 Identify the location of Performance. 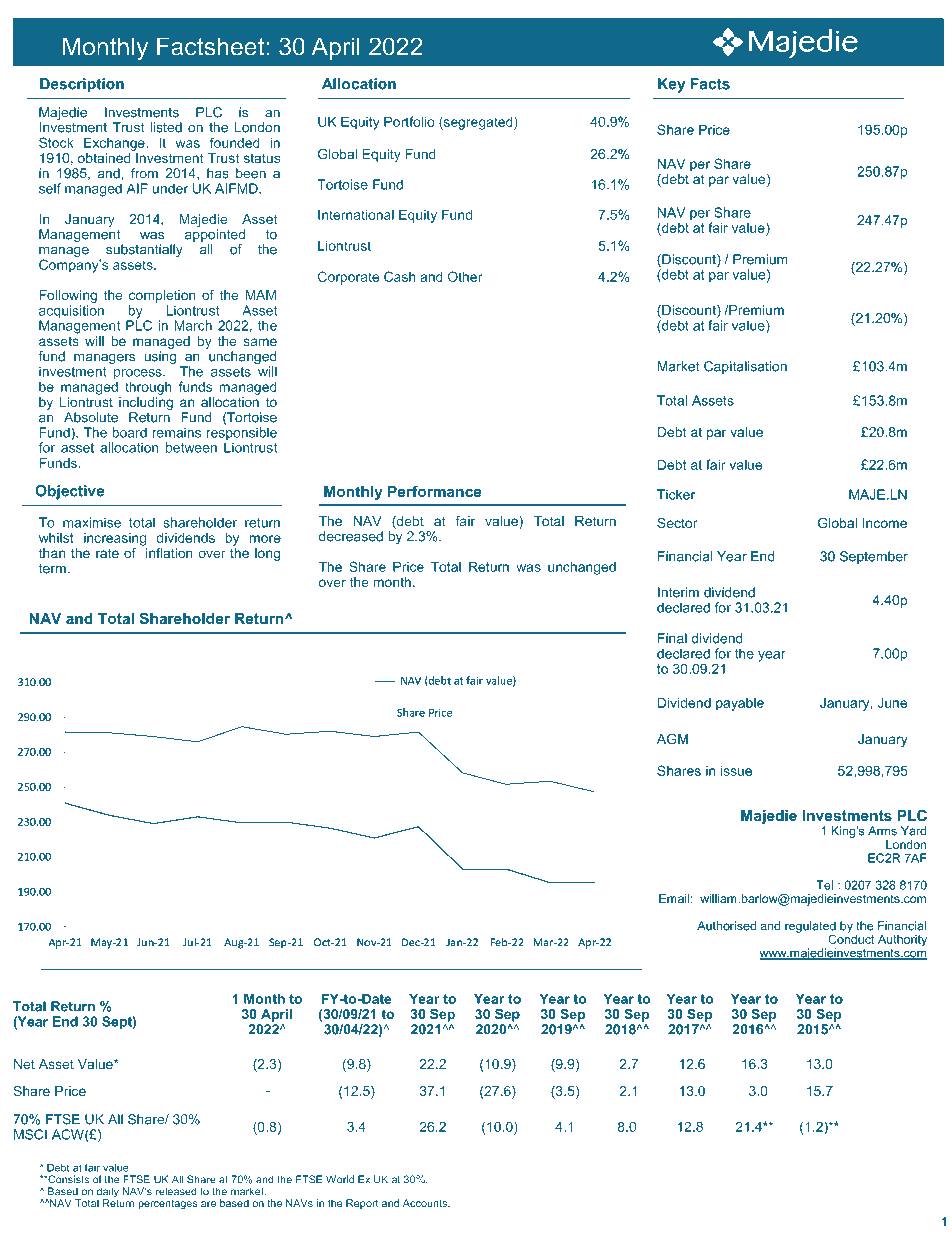
(434, 491).
